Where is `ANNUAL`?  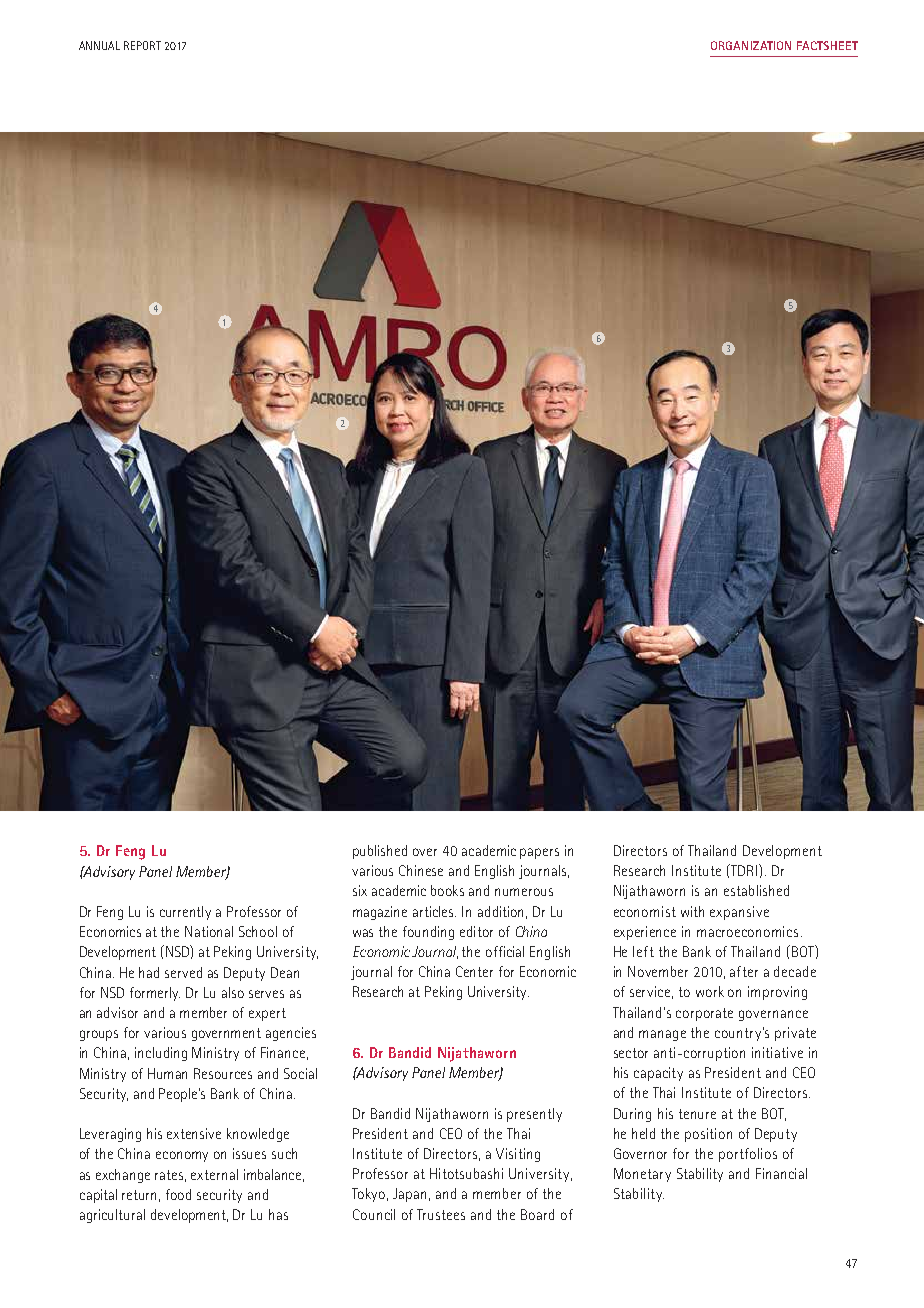 ANNUAL is located at coordinates (99, 45).
